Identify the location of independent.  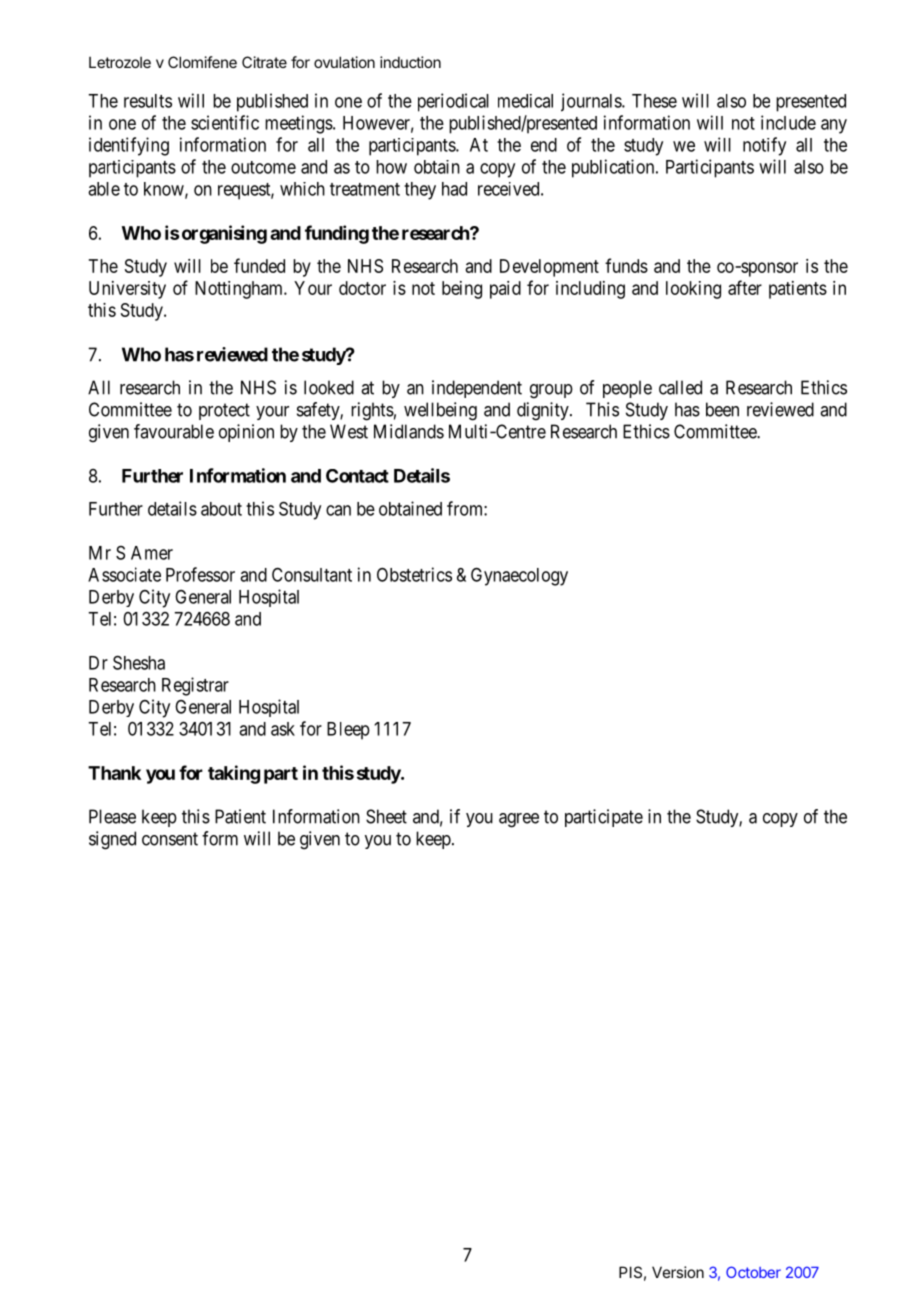
(477, 389).
